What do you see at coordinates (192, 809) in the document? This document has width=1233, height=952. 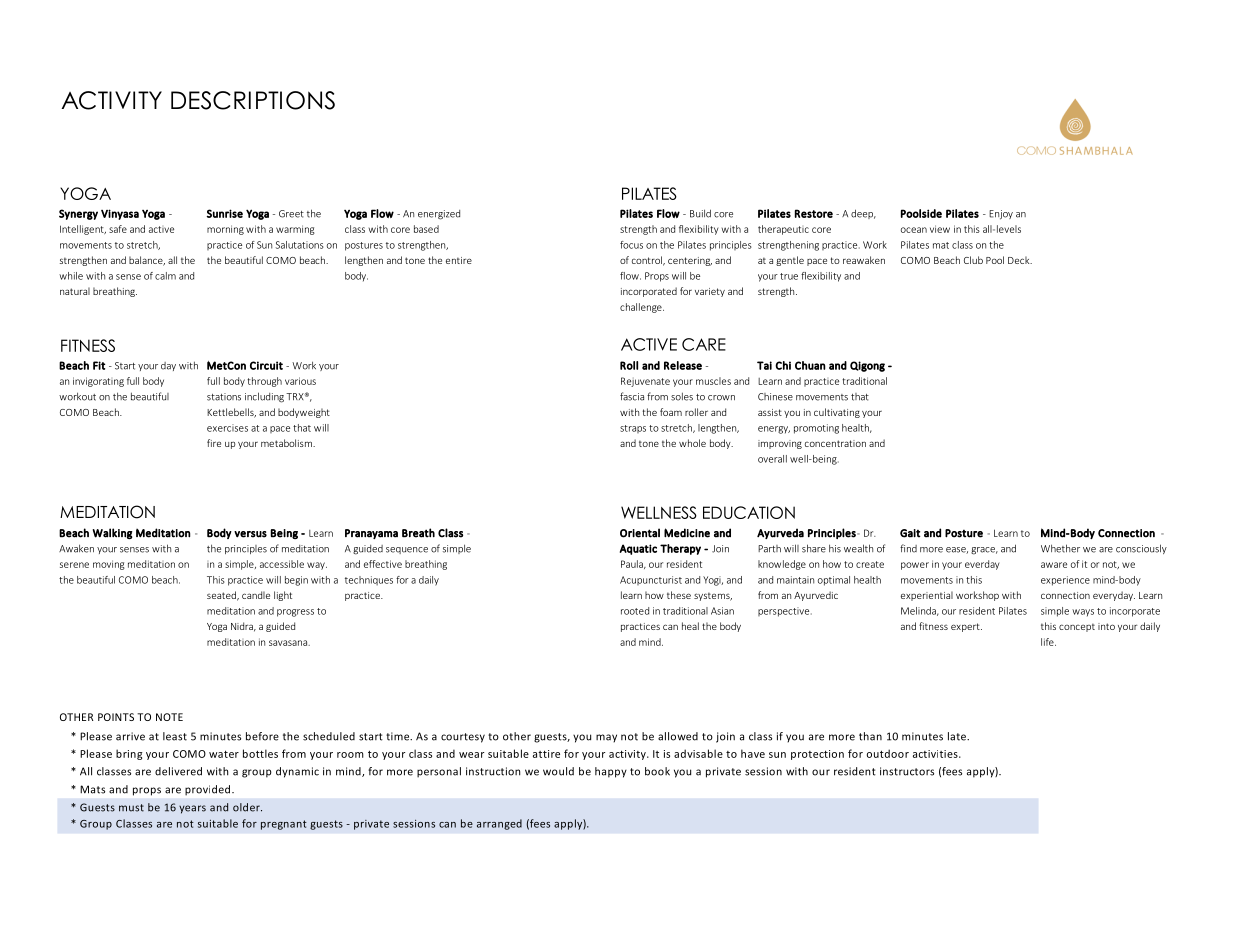 I see `years` at bounding box center [192, 809].
